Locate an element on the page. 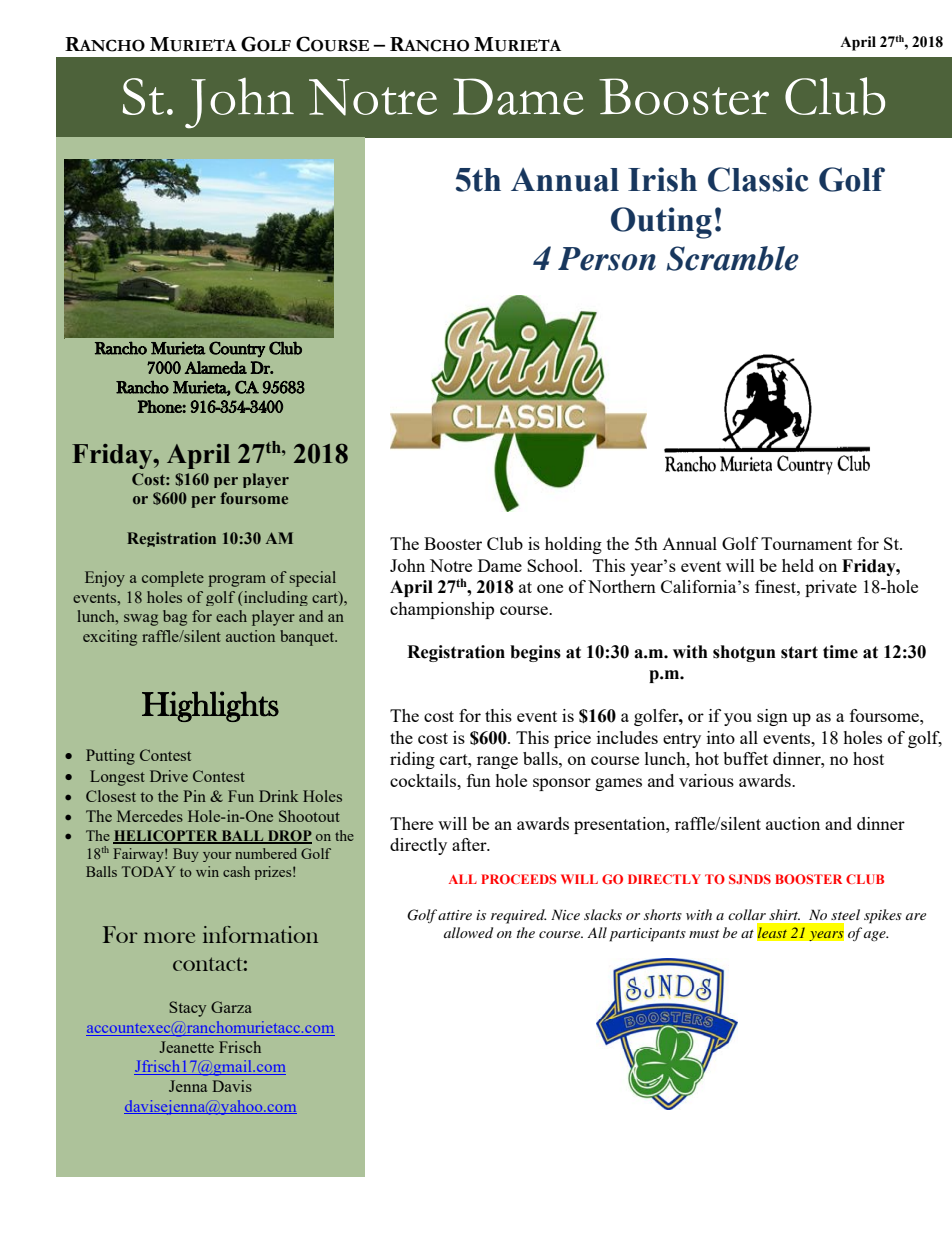  Classic is located at coordinates (758, 179).
